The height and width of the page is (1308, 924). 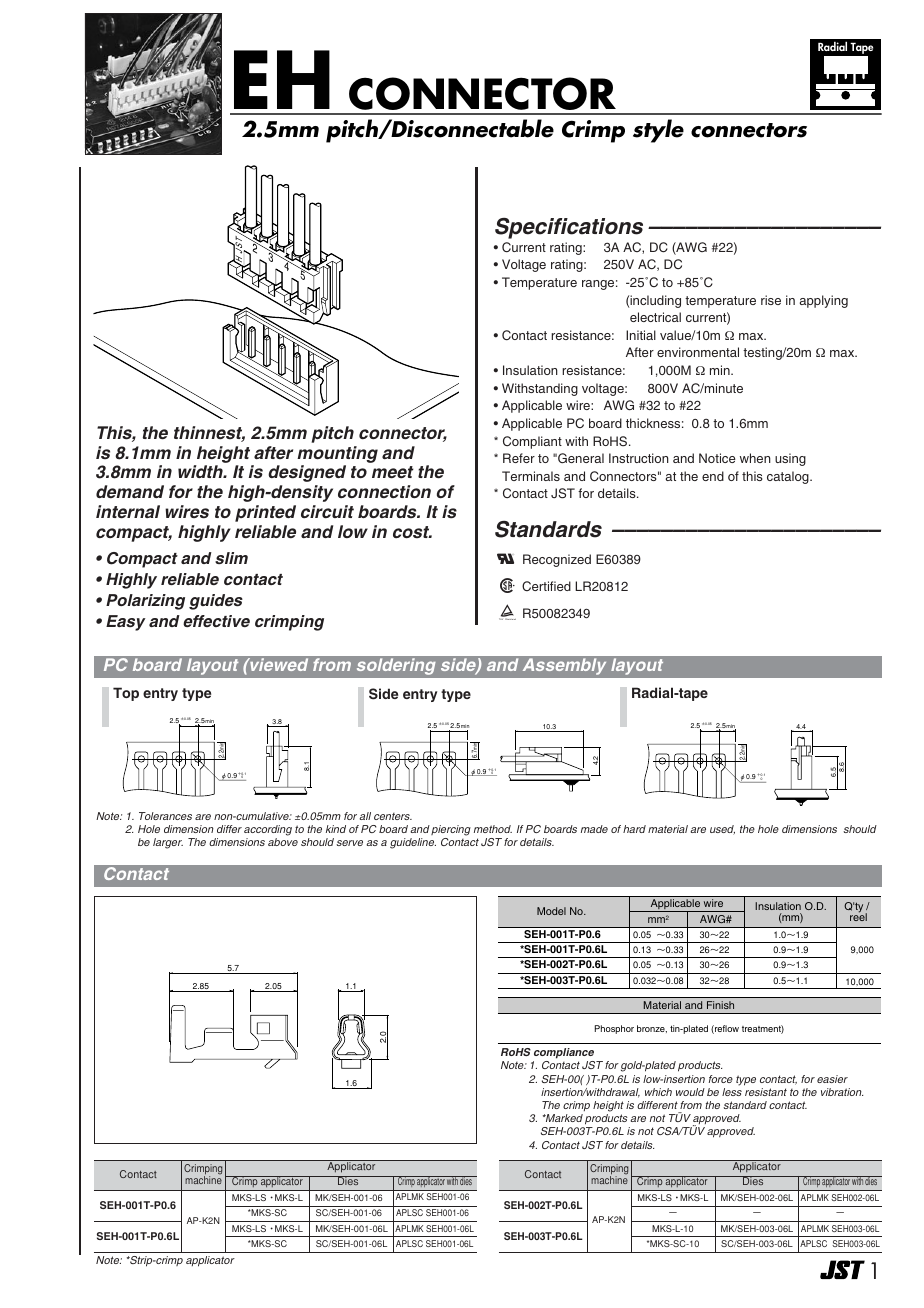 What do you see at coordinates (569, 228) in the page?
I see `Specifications` at bounding box center [569, 228].
